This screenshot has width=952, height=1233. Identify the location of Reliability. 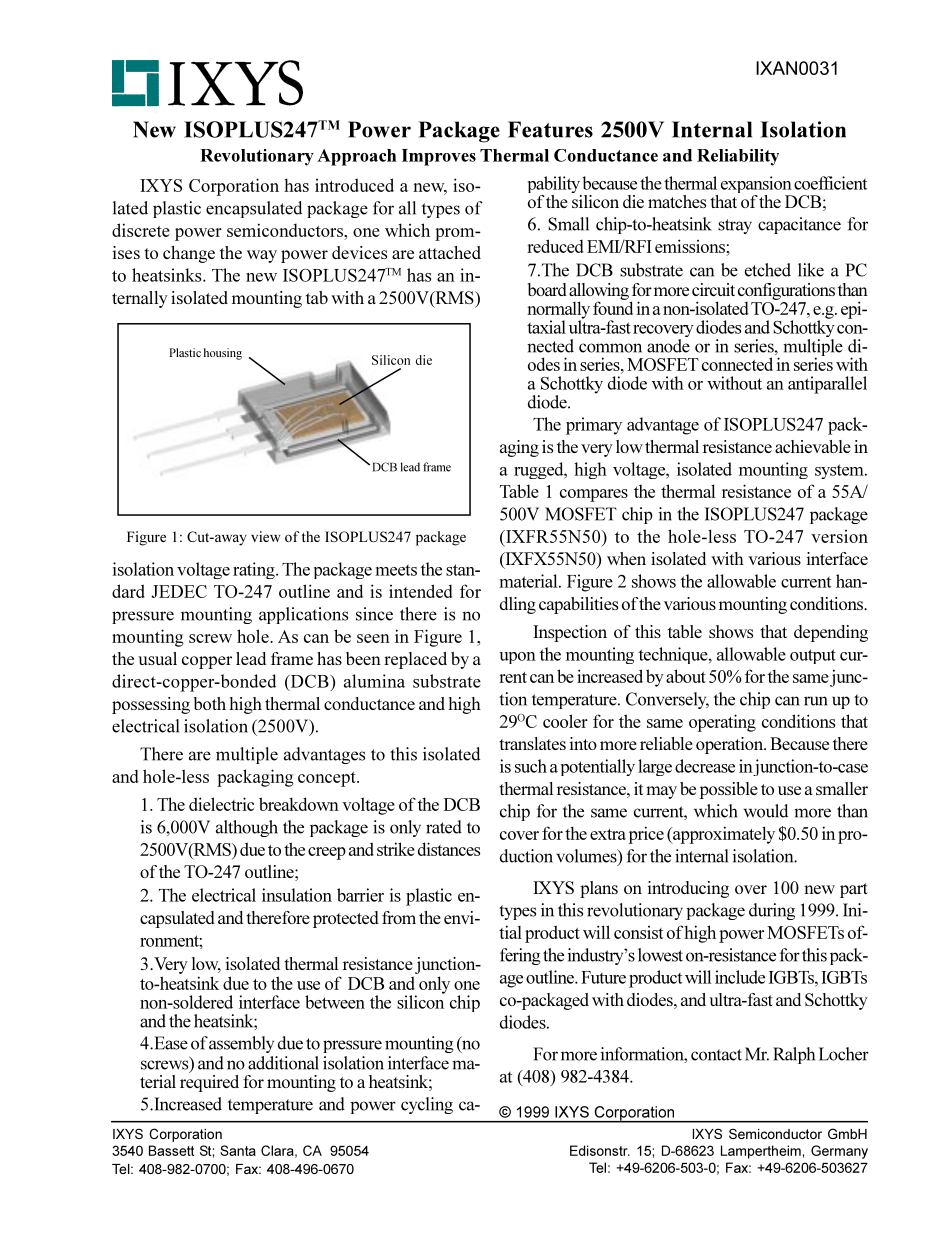
(738, 157).
